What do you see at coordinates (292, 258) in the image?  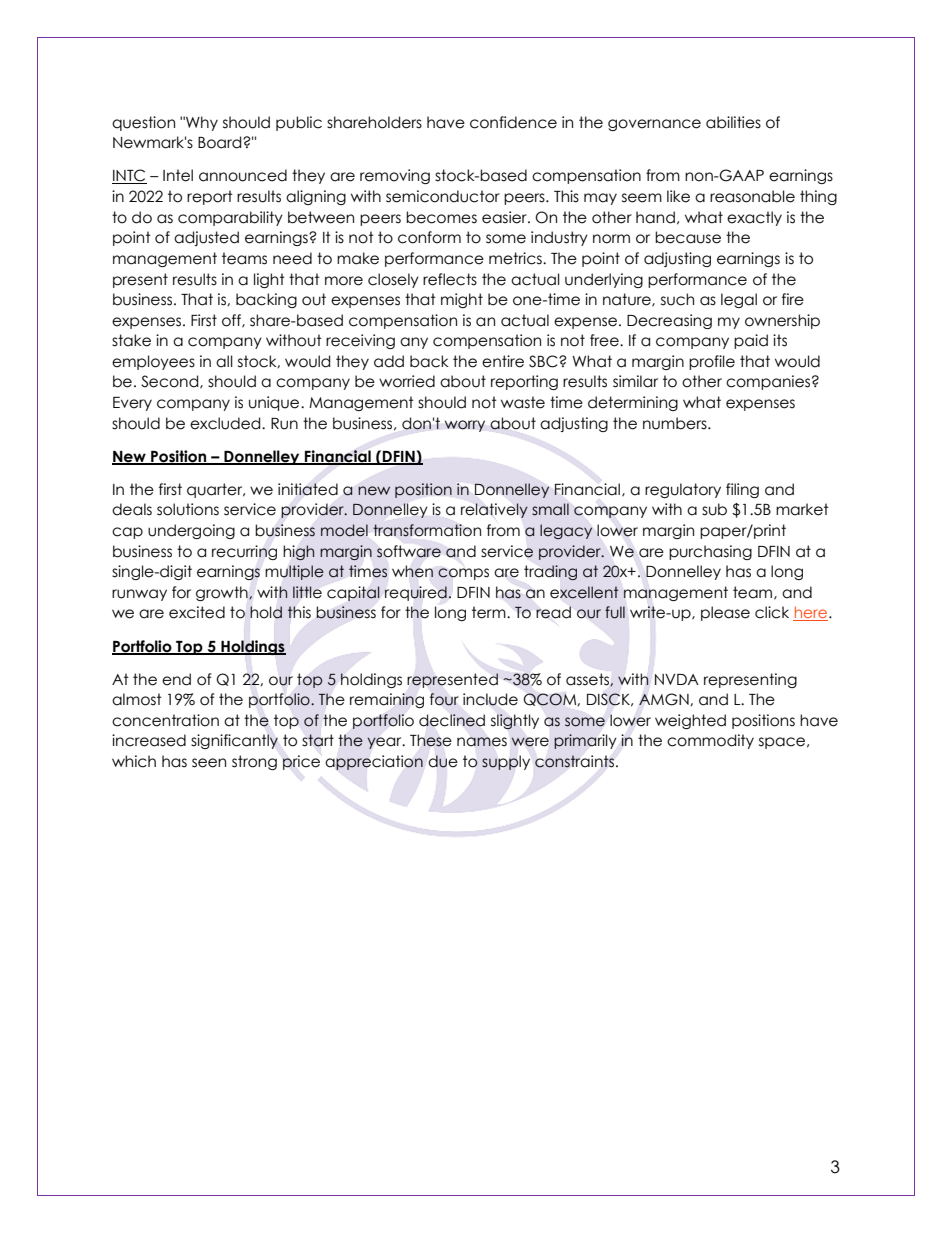 I see `need` at bounding box center [292, 258].
